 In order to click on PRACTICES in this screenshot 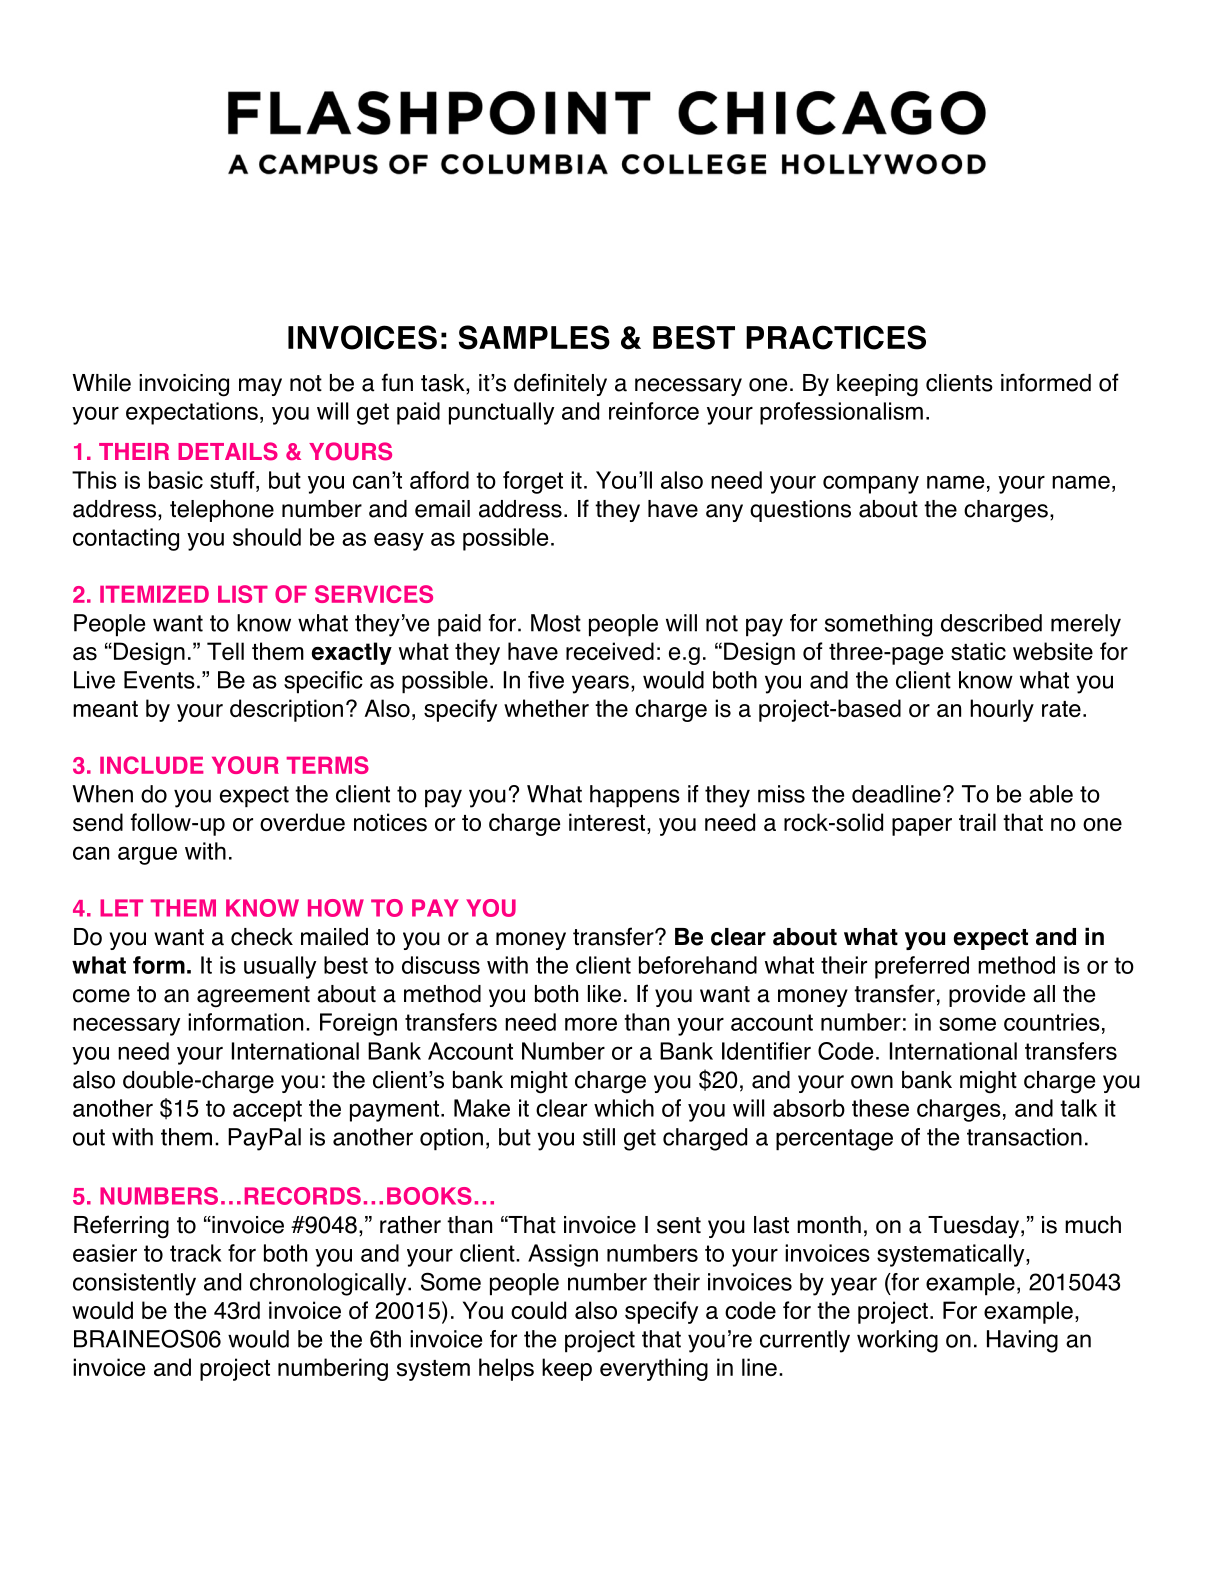, I will do `click(836, 337)`.
